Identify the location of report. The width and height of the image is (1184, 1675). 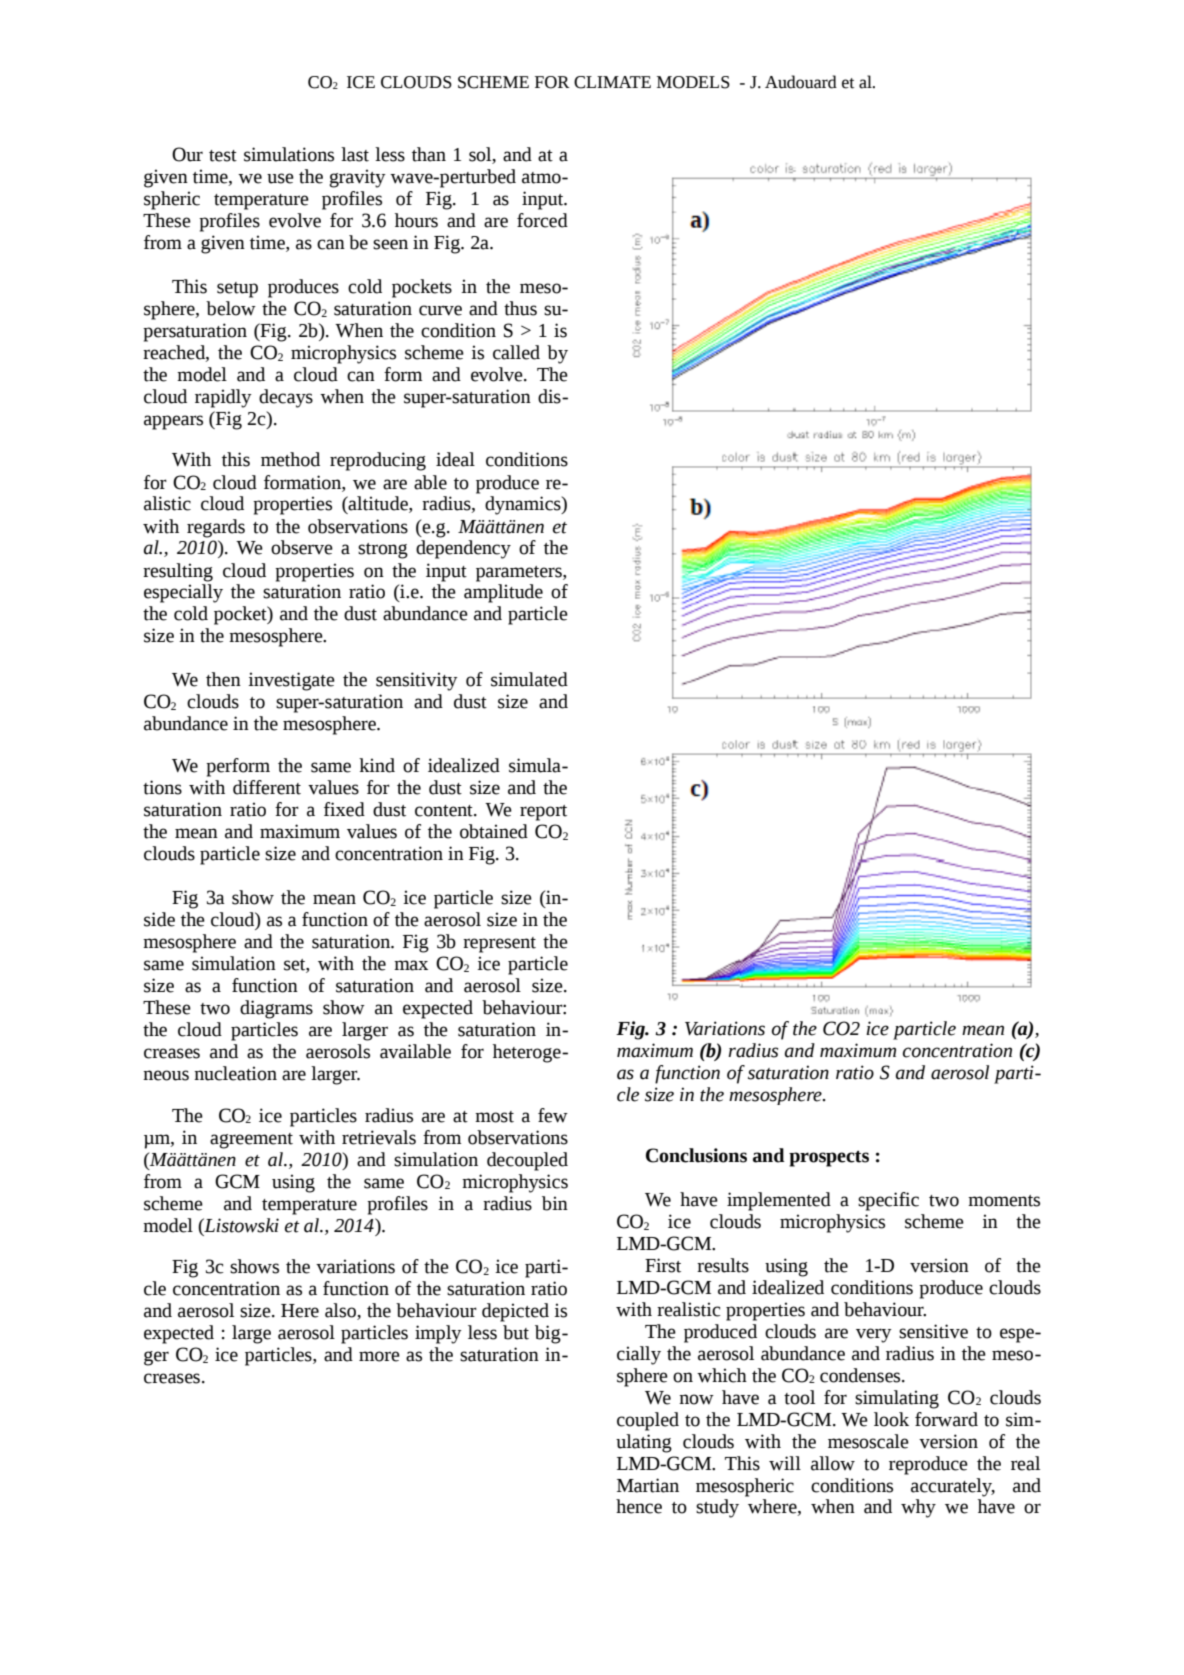
(543, 813).
